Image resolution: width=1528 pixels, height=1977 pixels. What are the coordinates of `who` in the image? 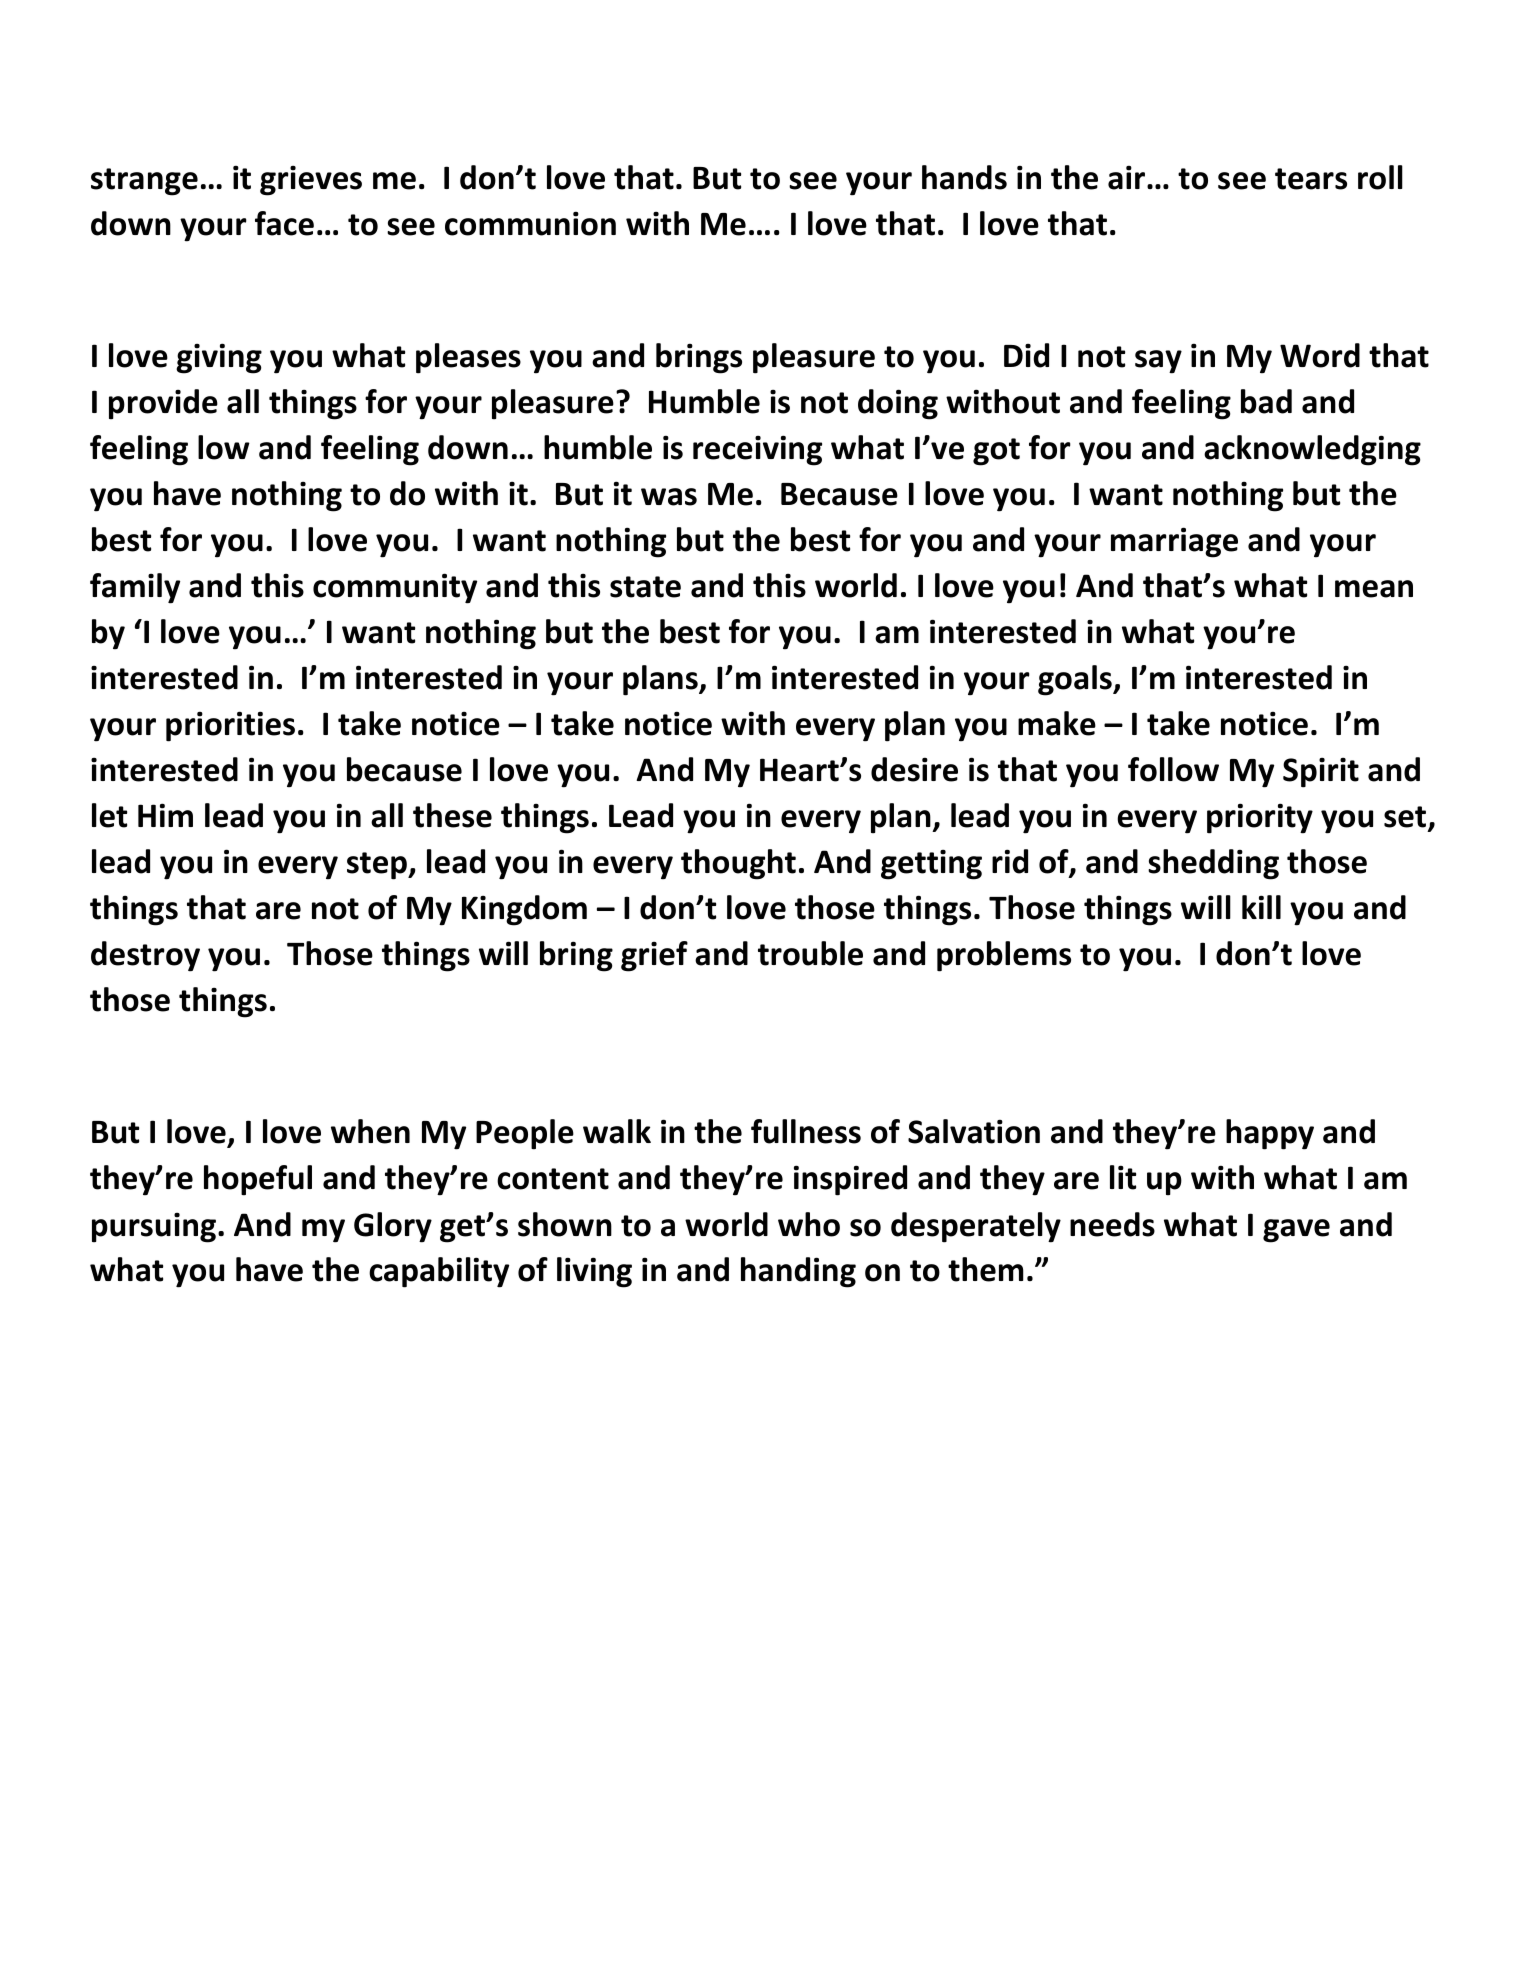 It's located at (809, 1224).
